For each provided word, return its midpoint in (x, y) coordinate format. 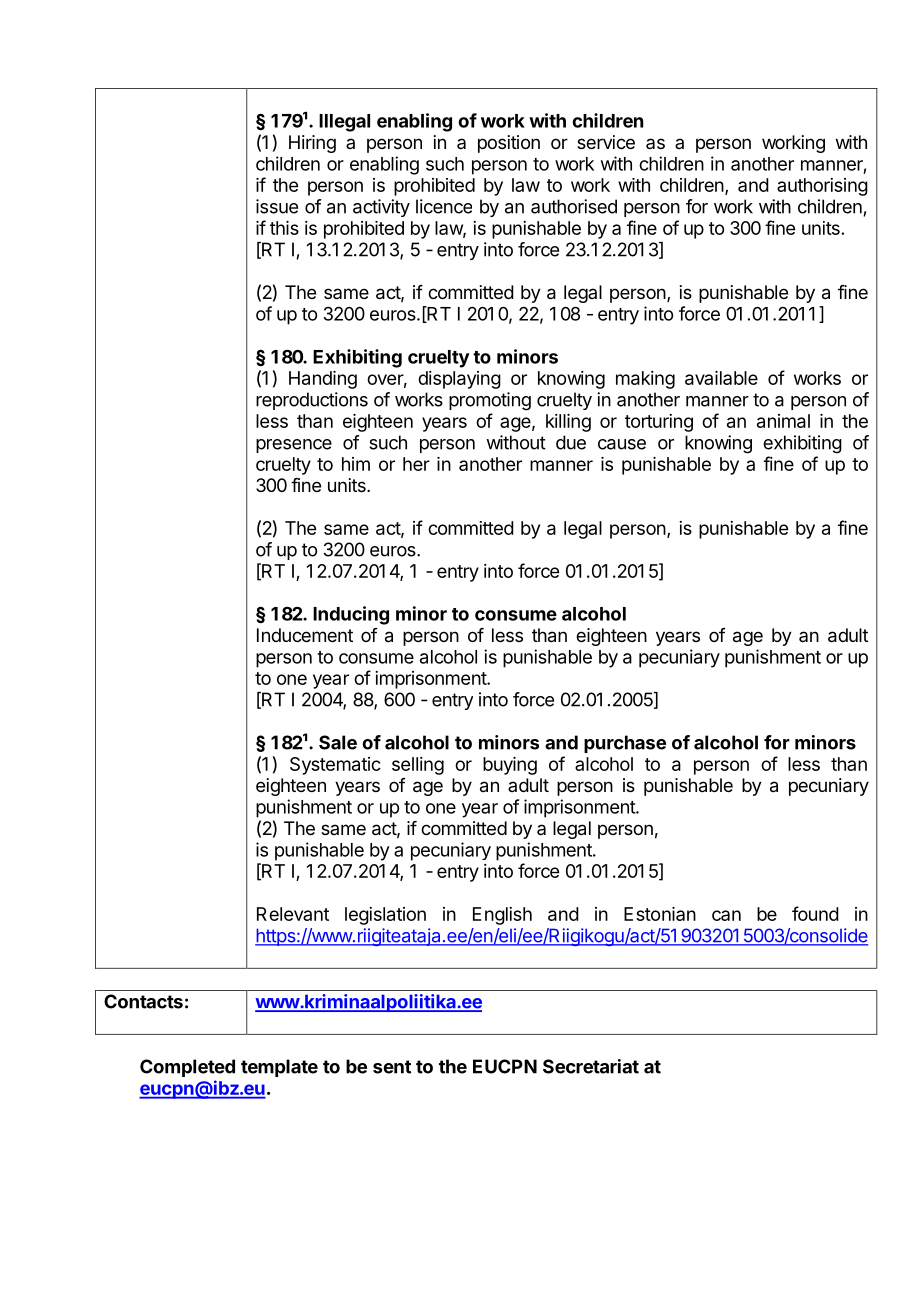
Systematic (335, 766)
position (509, 144)
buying (510, 766)
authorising (822, 187)
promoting (490, 401)
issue (277, 206)
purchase (625, 744)
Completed (187, 1068)
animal (783, 421)
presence (294, 446)
